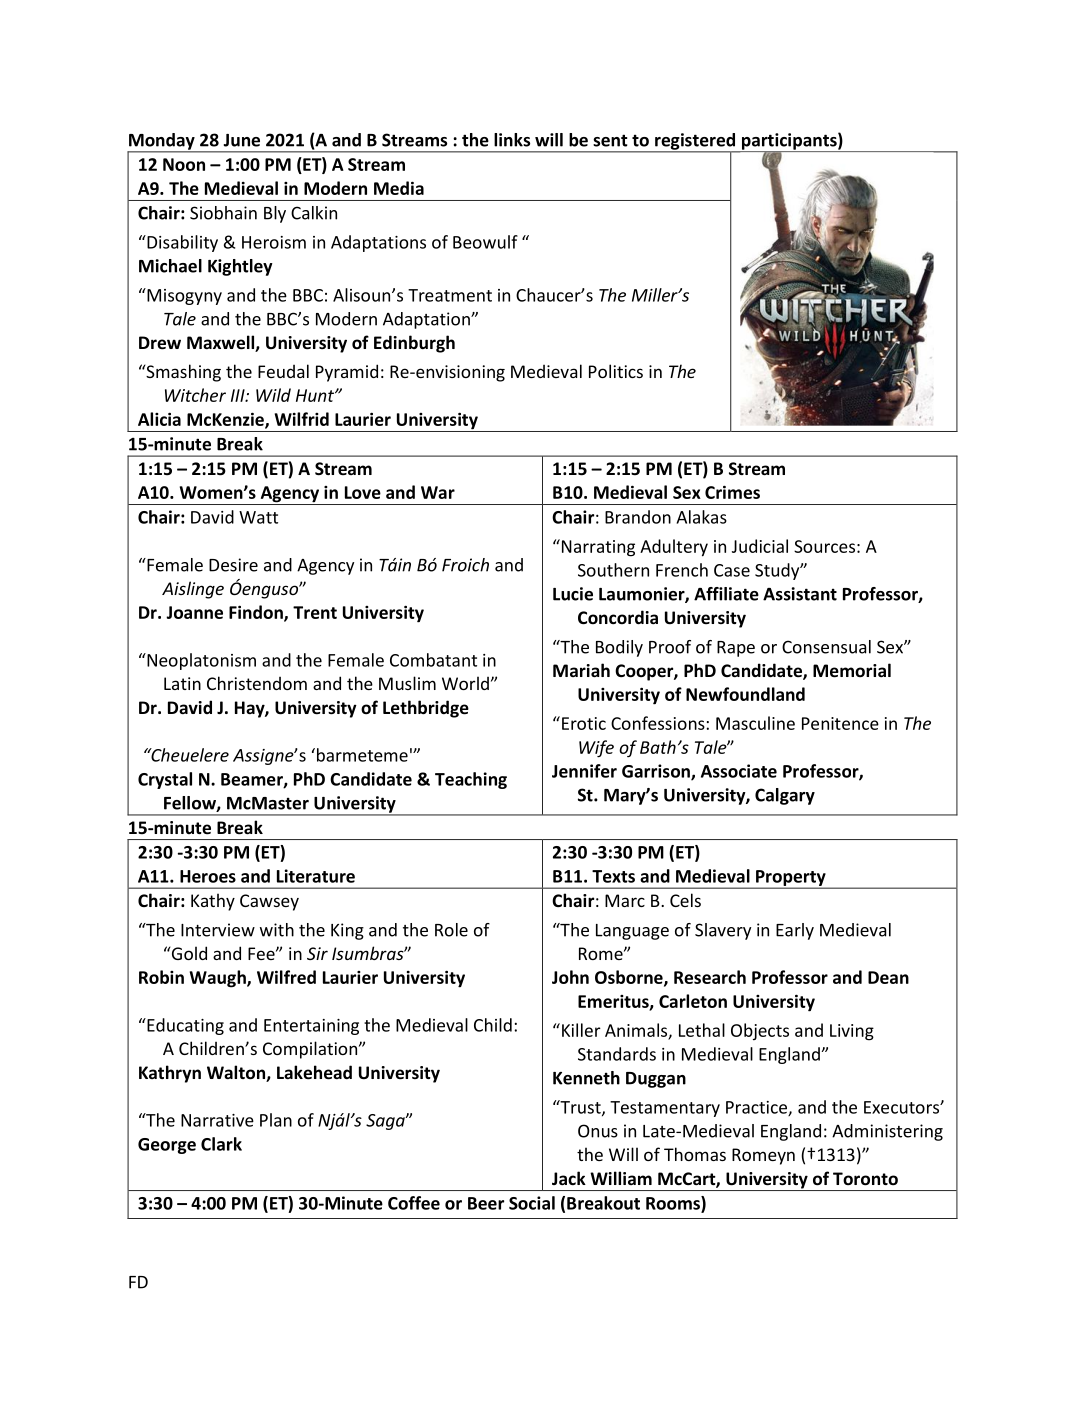  What do you see at coordinates (221, 1144) in the screenshot?
I see `Clark` at bounding box center [221, 1144].
